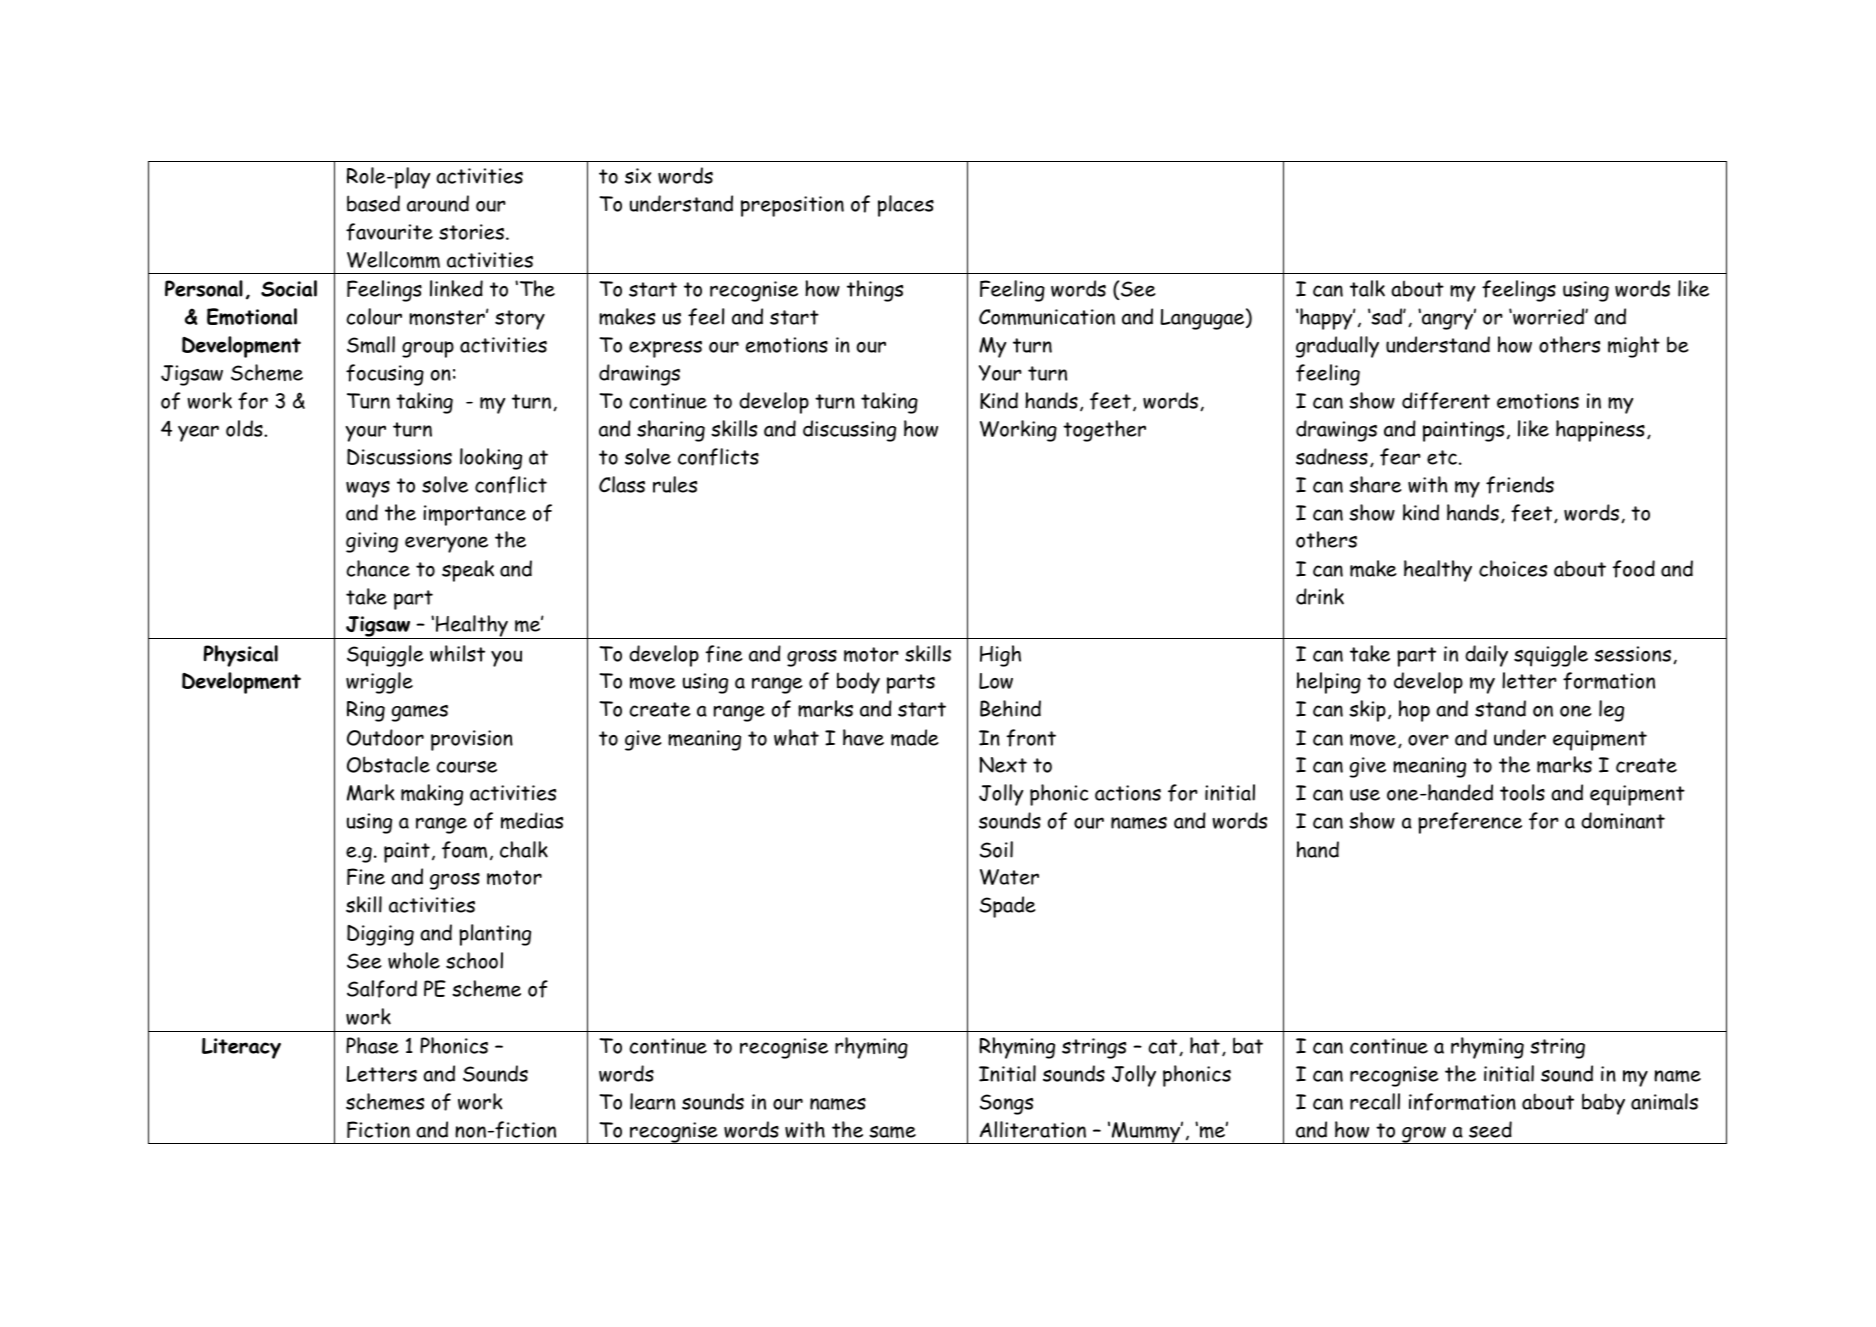  What do you see at coordinates (906, 206) in the page?
I see `places` at bounding box center [906, 206].
